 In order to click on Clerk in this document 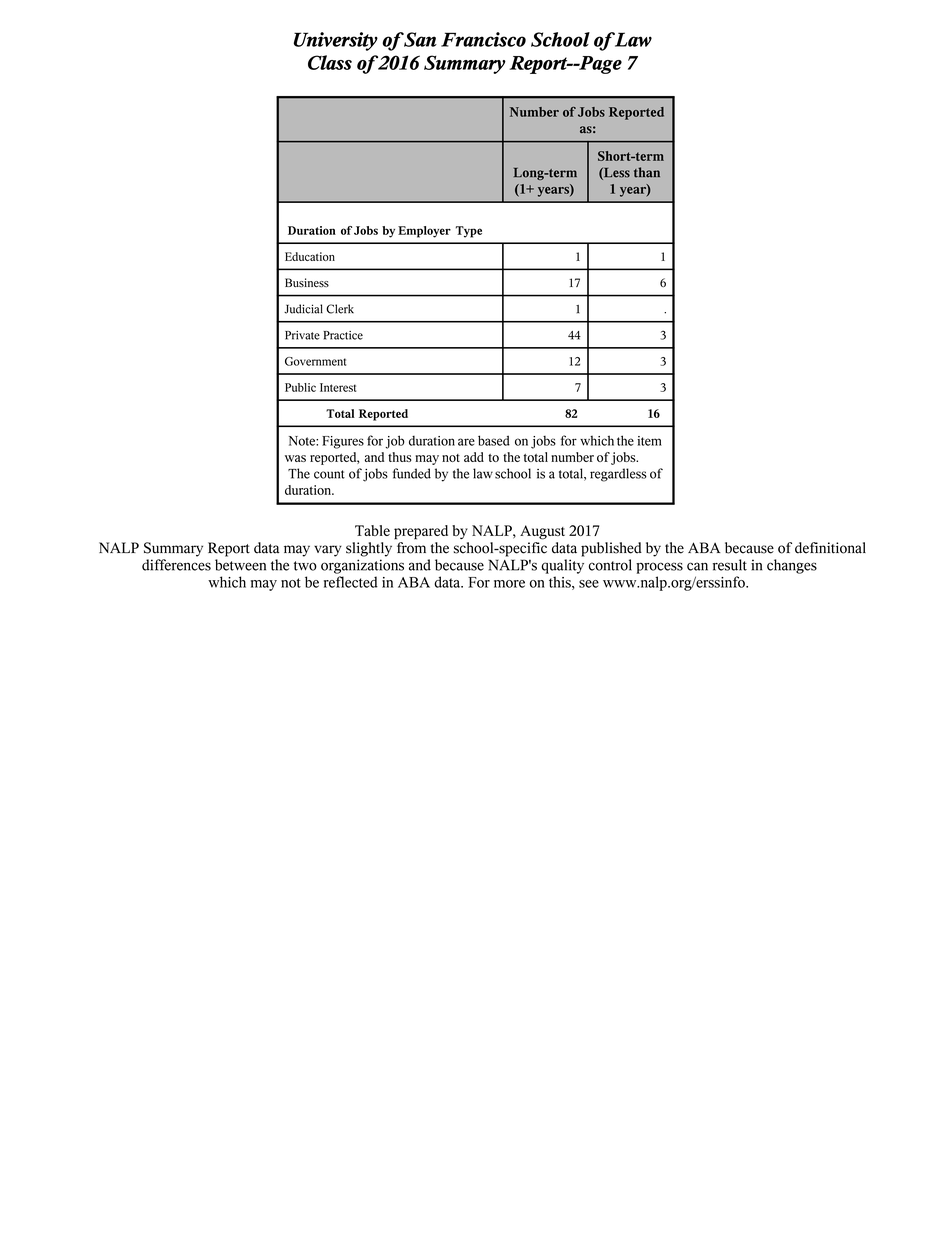, I will do `click(340, 309)`.
